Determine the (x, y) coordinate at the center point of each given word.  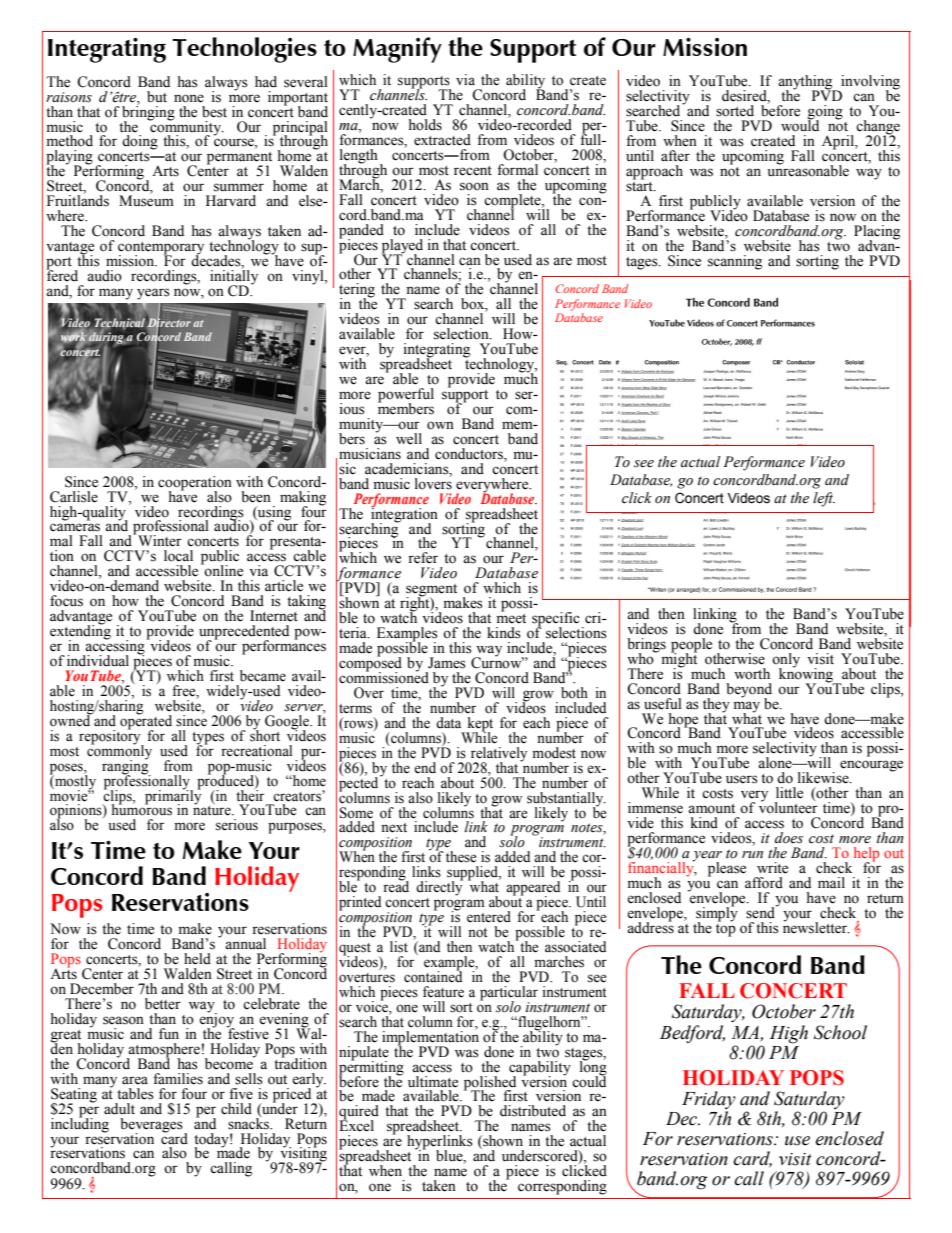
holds (425, 125)
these (461, 857)
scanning (735, 262)
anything (806, 83)
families (178, 1079)
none (189, 98)
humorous (142, 809)
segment (431, 591)
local (178, 556)
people (691, 646)
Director (168, 323)
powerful (406, 396)
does (789, 838)
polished (490, 1084)
